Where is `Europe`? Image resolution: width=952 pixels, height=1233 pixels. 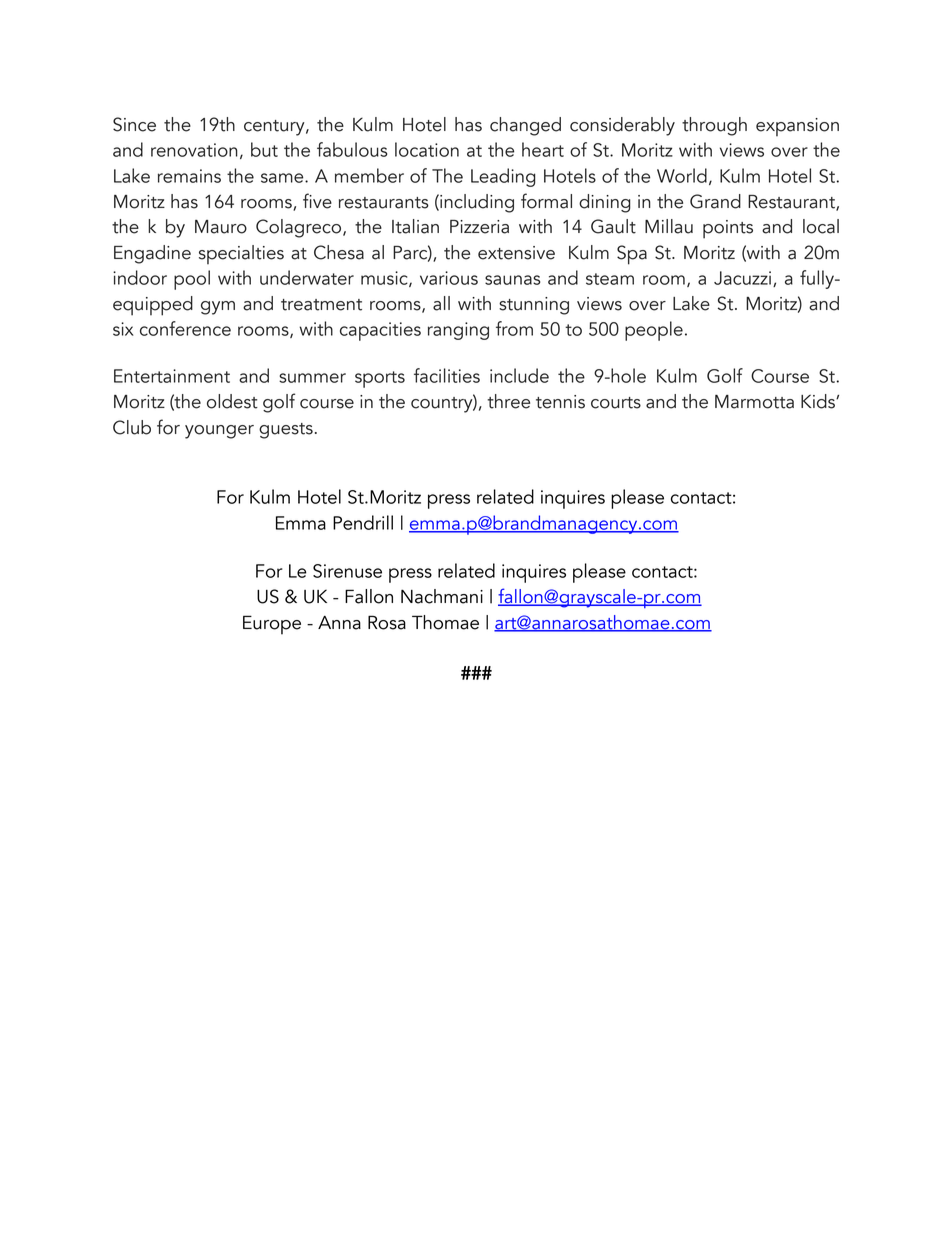 Europe is located at coordinates (272, 625).
